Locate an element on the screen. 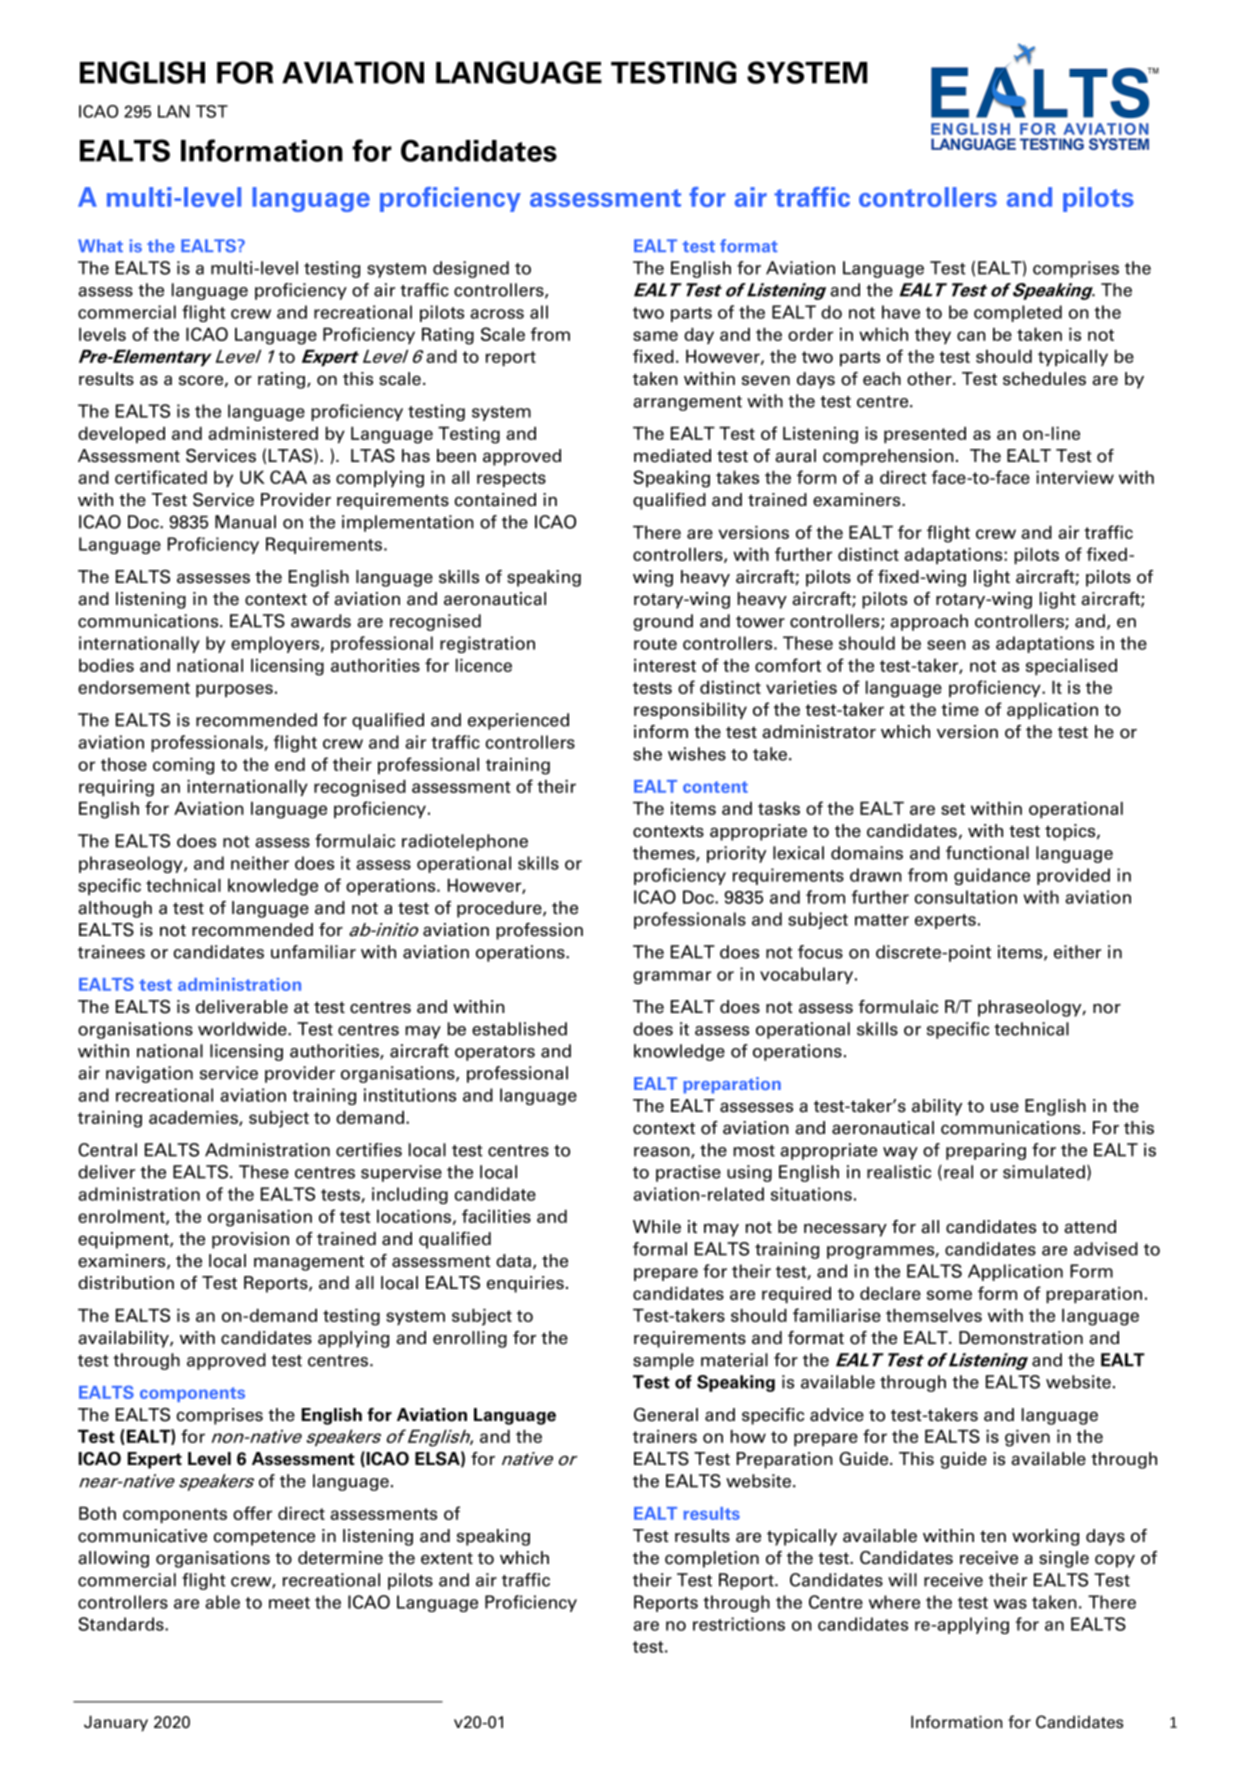 The width and height of the screenshot is (1252, 1771). purposes is located at coordinates (234, 691).
